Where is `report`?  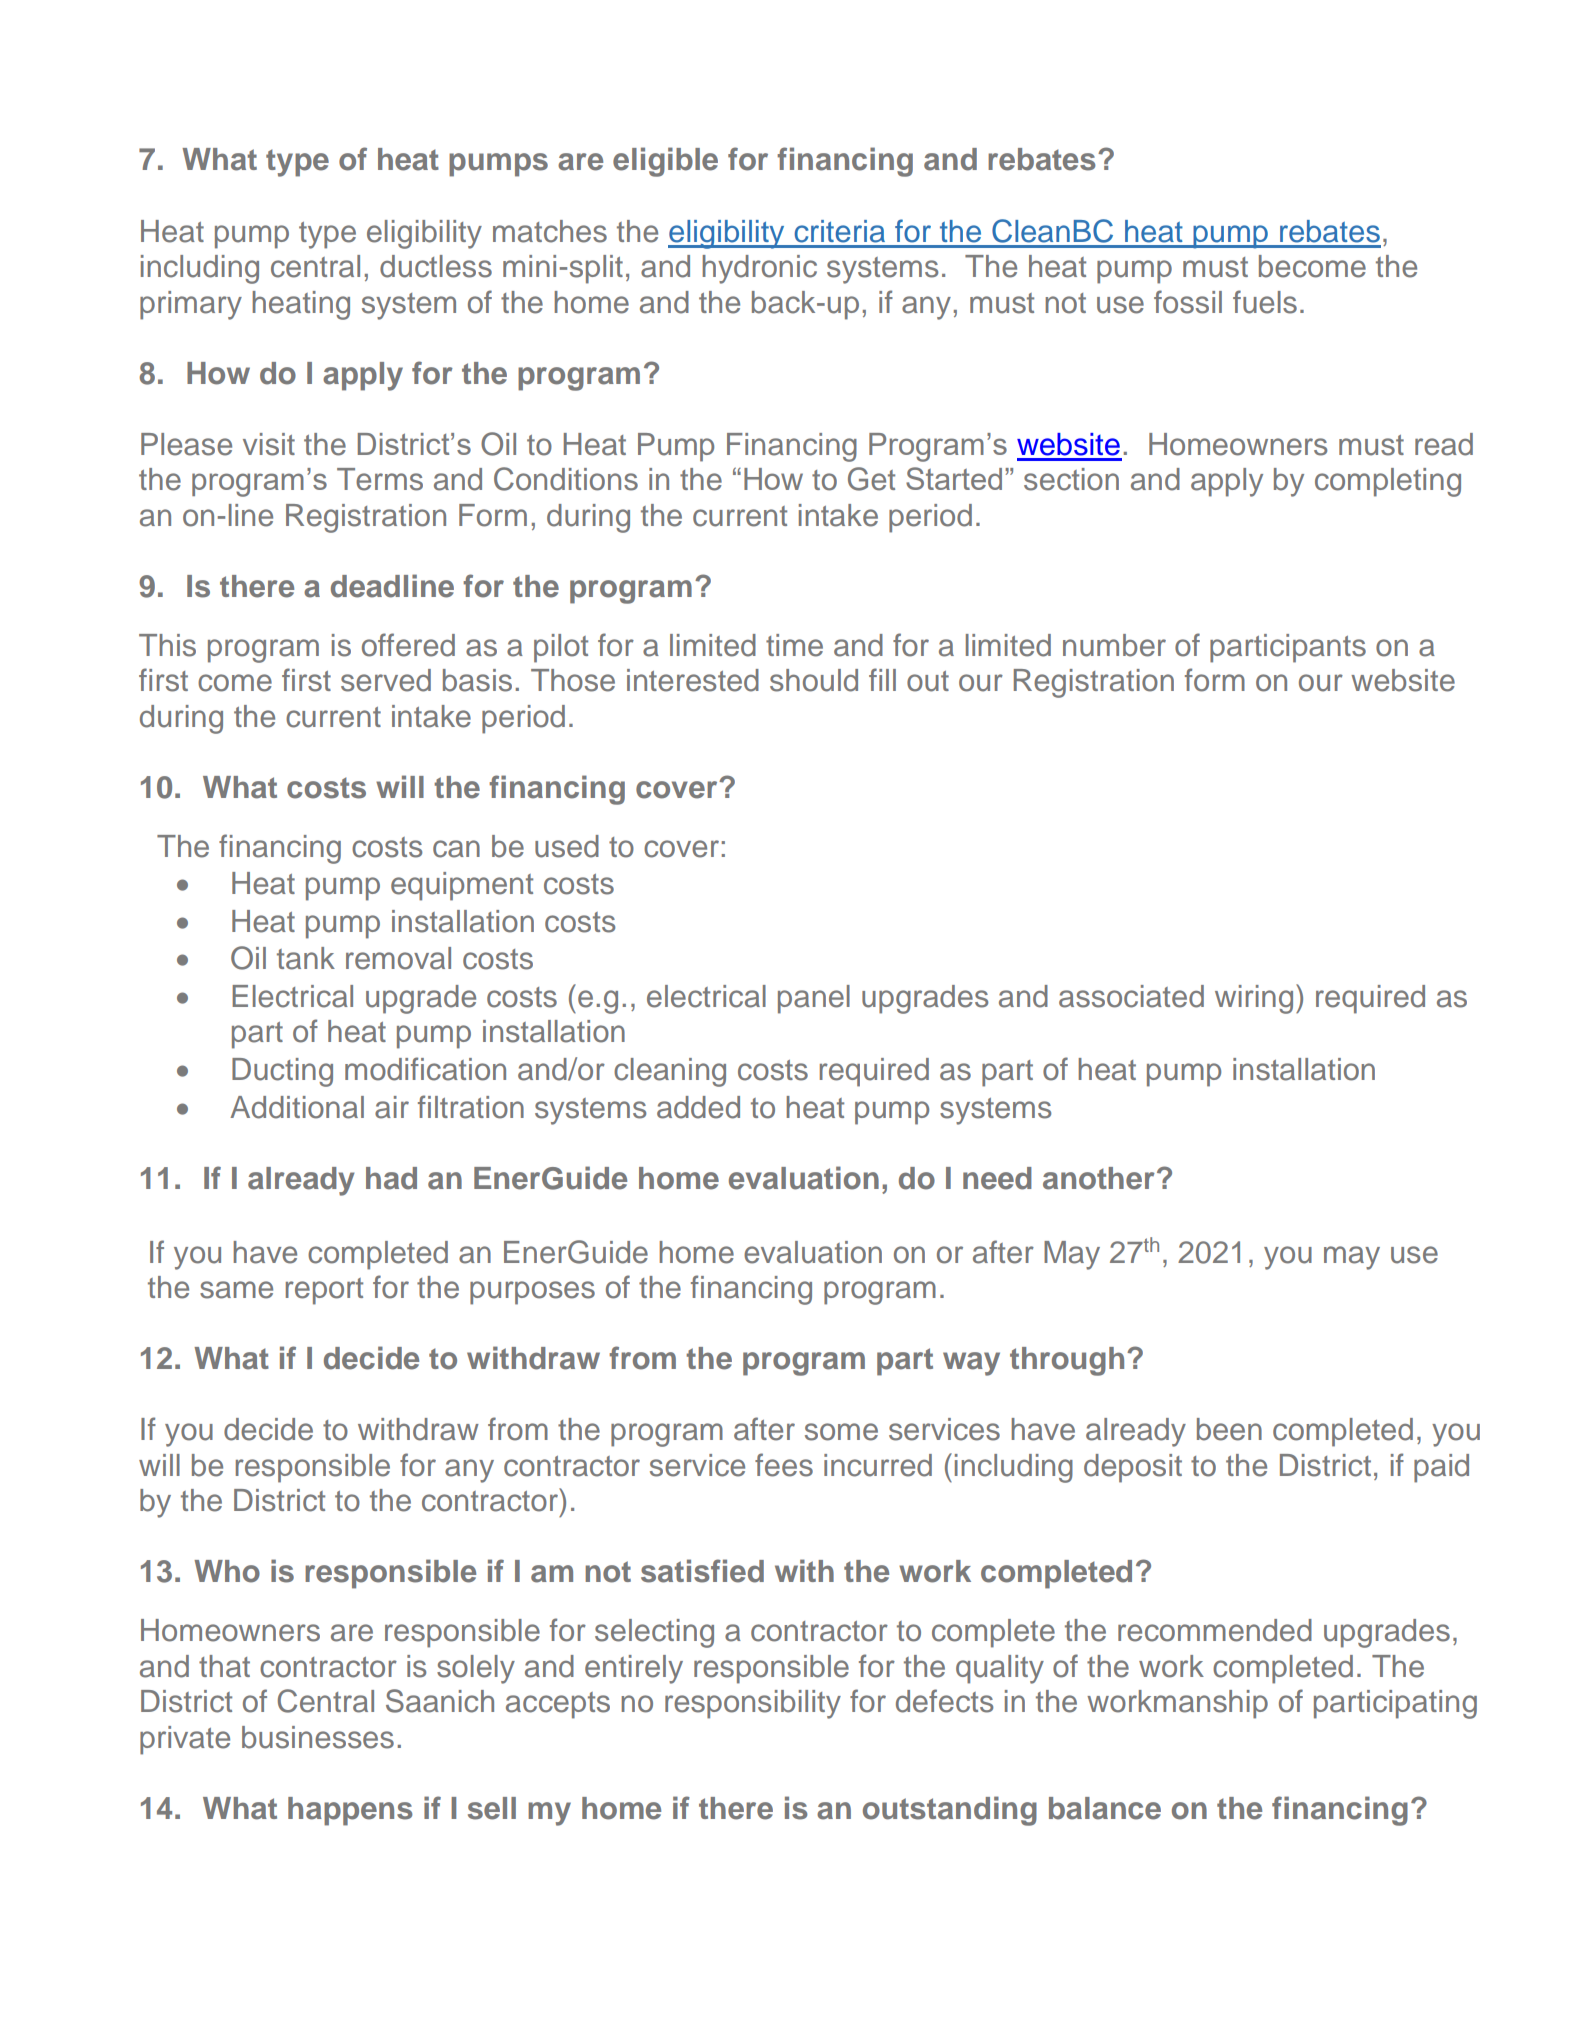
report is located at coordinates (324, 1291).
